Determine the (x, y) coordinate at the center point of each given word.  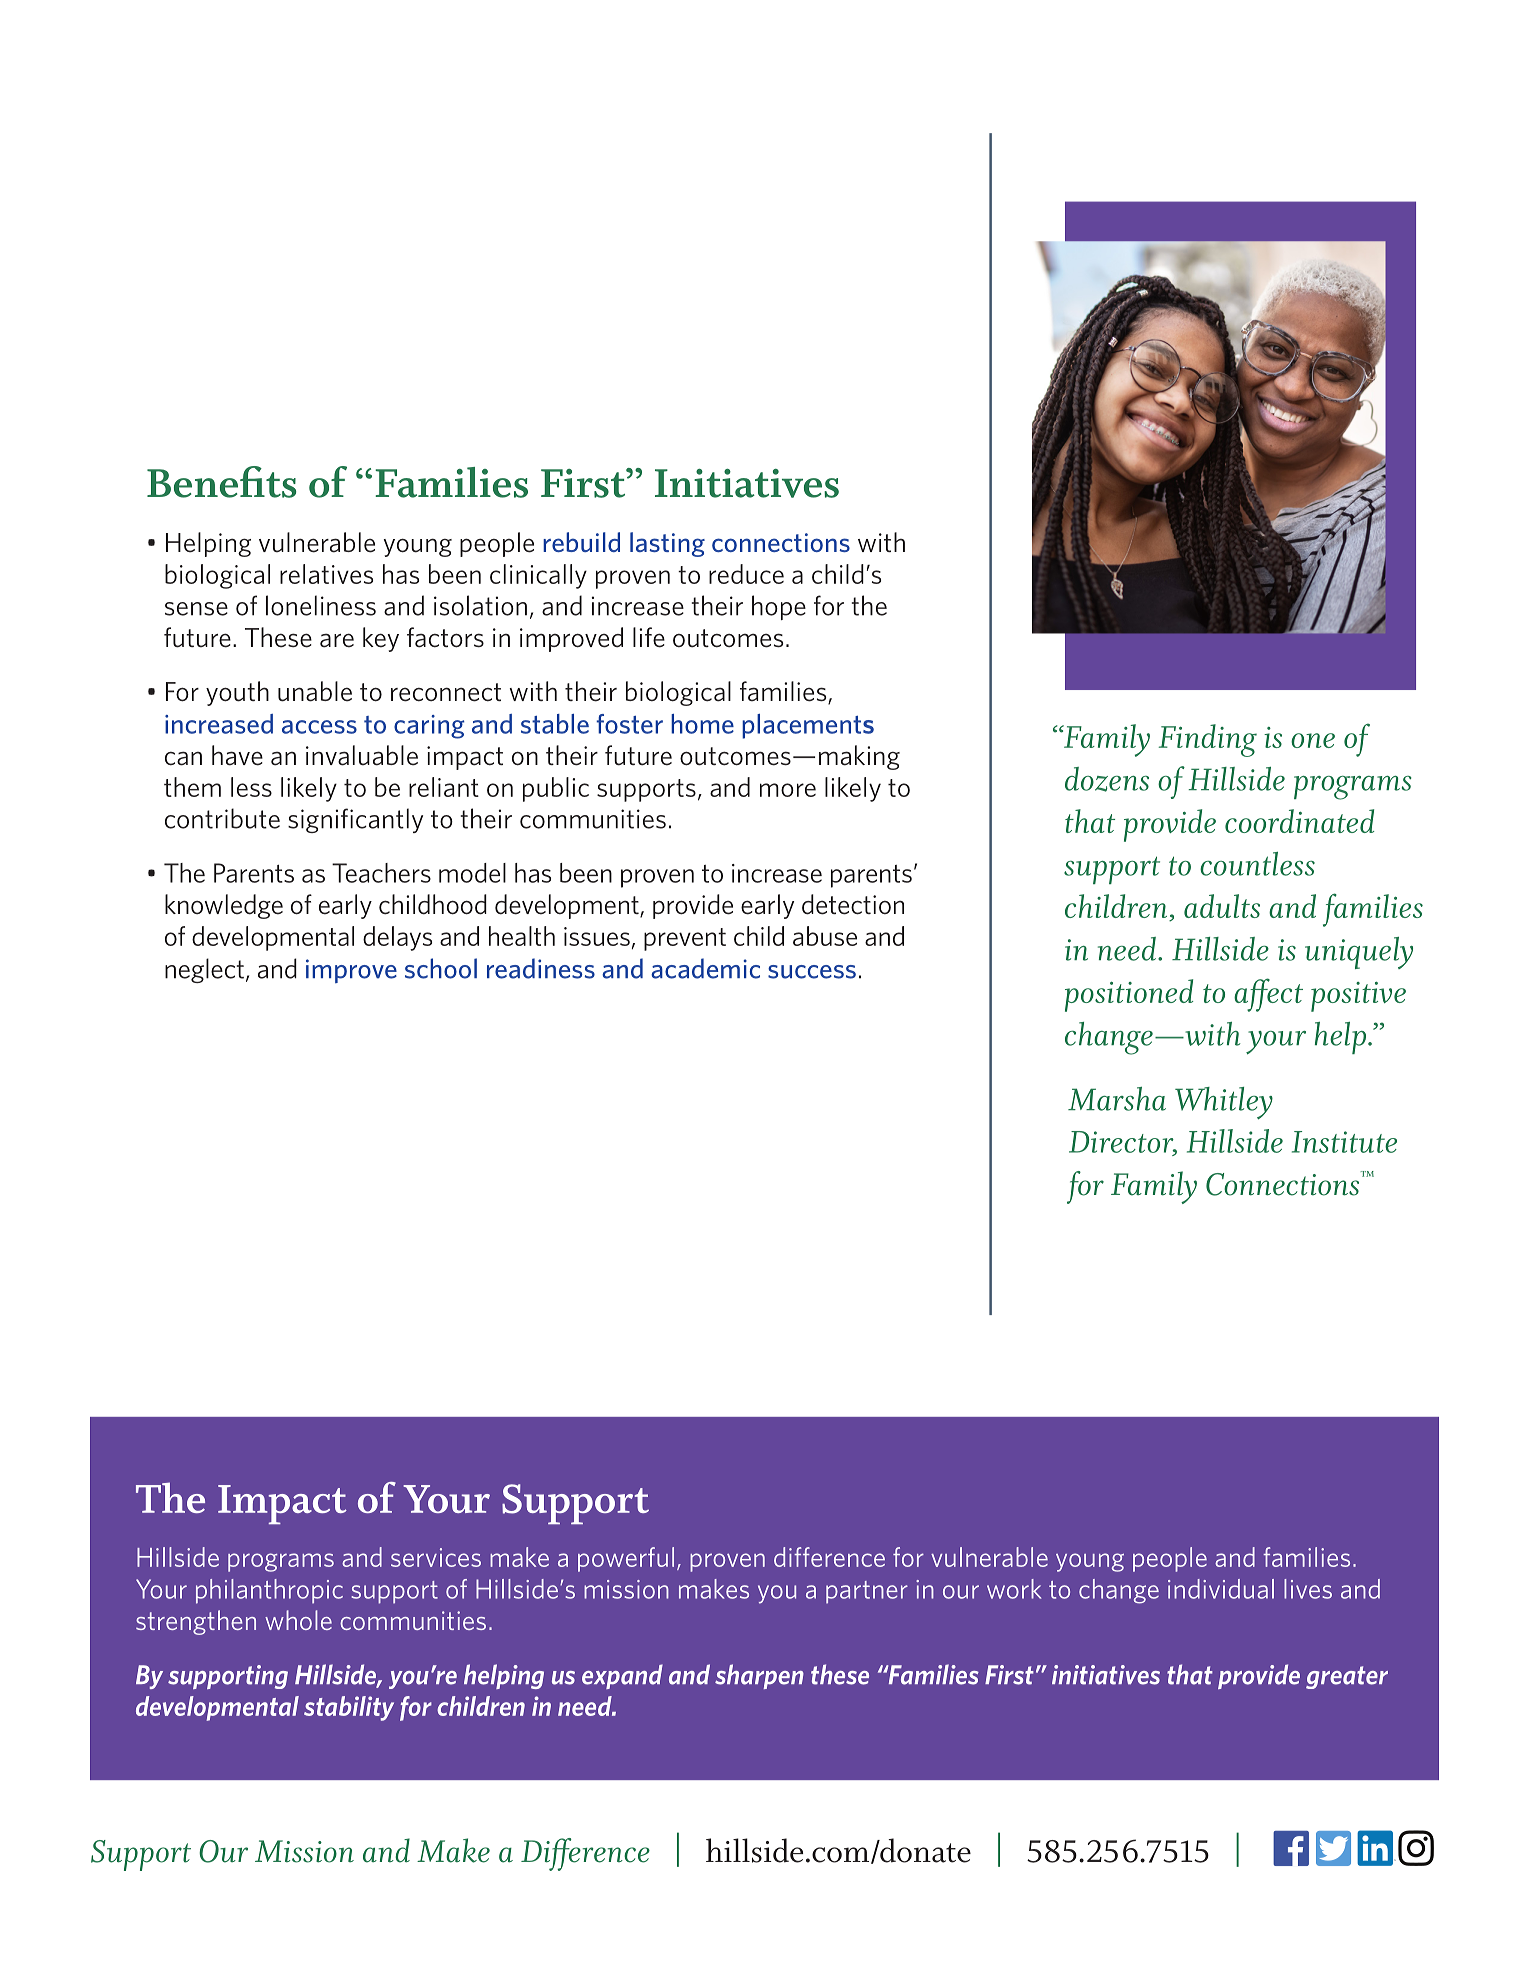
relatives (326, 574)
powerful (626, 1559)
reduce (746, 574)
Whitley (1224, 1103)
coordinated (1299, 821)
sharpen (759, 1676)
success (812, 972)
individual (1221, 1589)
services (436, 1557)
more (788, 790)
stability (349, 1708)
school (441, 968)
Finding (1208, 740)
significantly (355, 820)
